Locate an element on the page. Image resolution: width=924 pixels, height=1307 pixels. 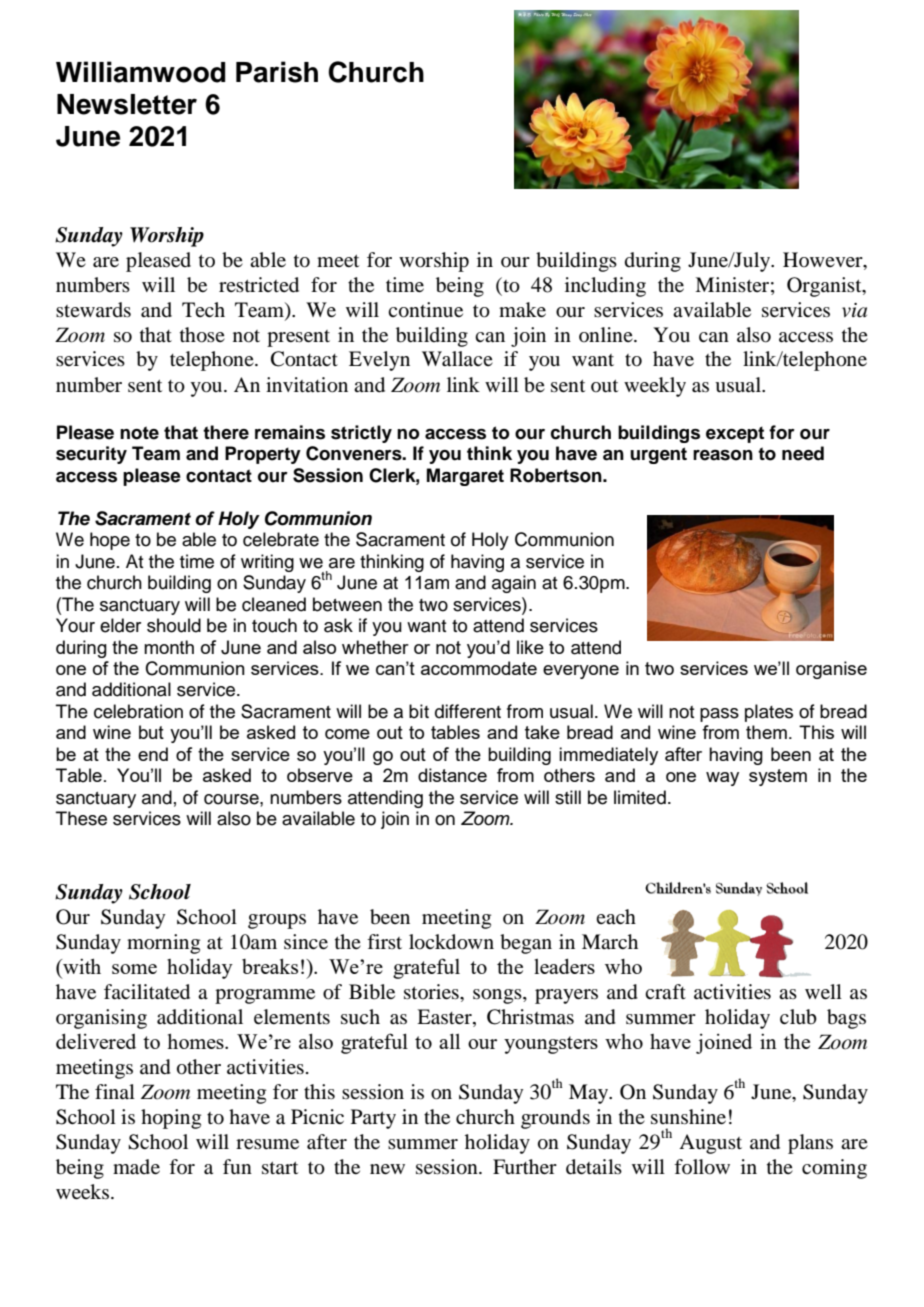
accommodate is located at coordinates (479, 668).
